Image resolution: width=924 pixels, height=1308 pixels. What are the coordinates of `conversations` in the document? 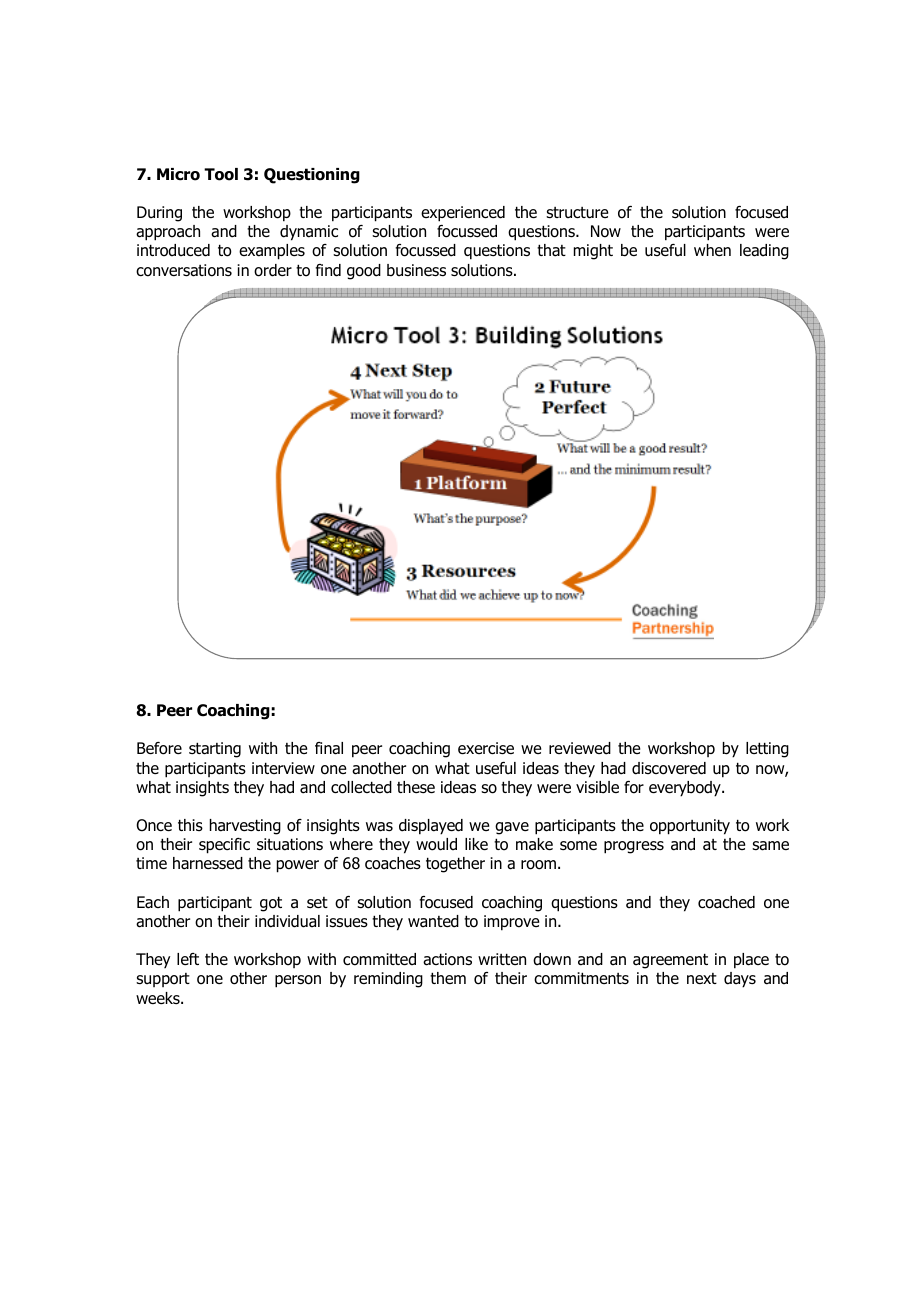 It's located at (184, 270).
